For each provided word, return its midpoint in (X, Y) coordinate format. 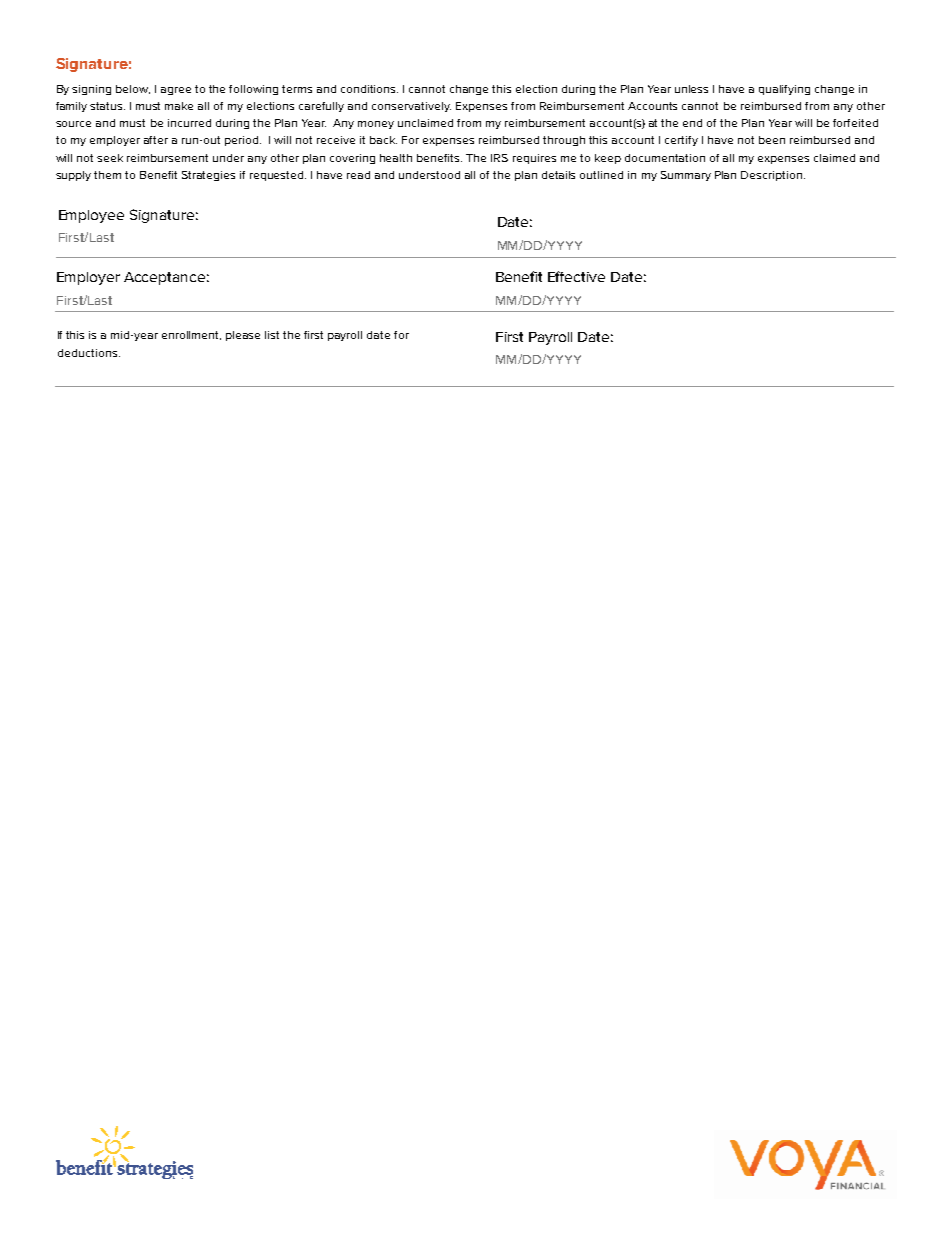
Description (773, 176)
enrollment (191, 335)
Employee (91, 216)
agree (176, 91)
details (558, 175)
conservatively (411, 107)
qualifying (784, 90)
